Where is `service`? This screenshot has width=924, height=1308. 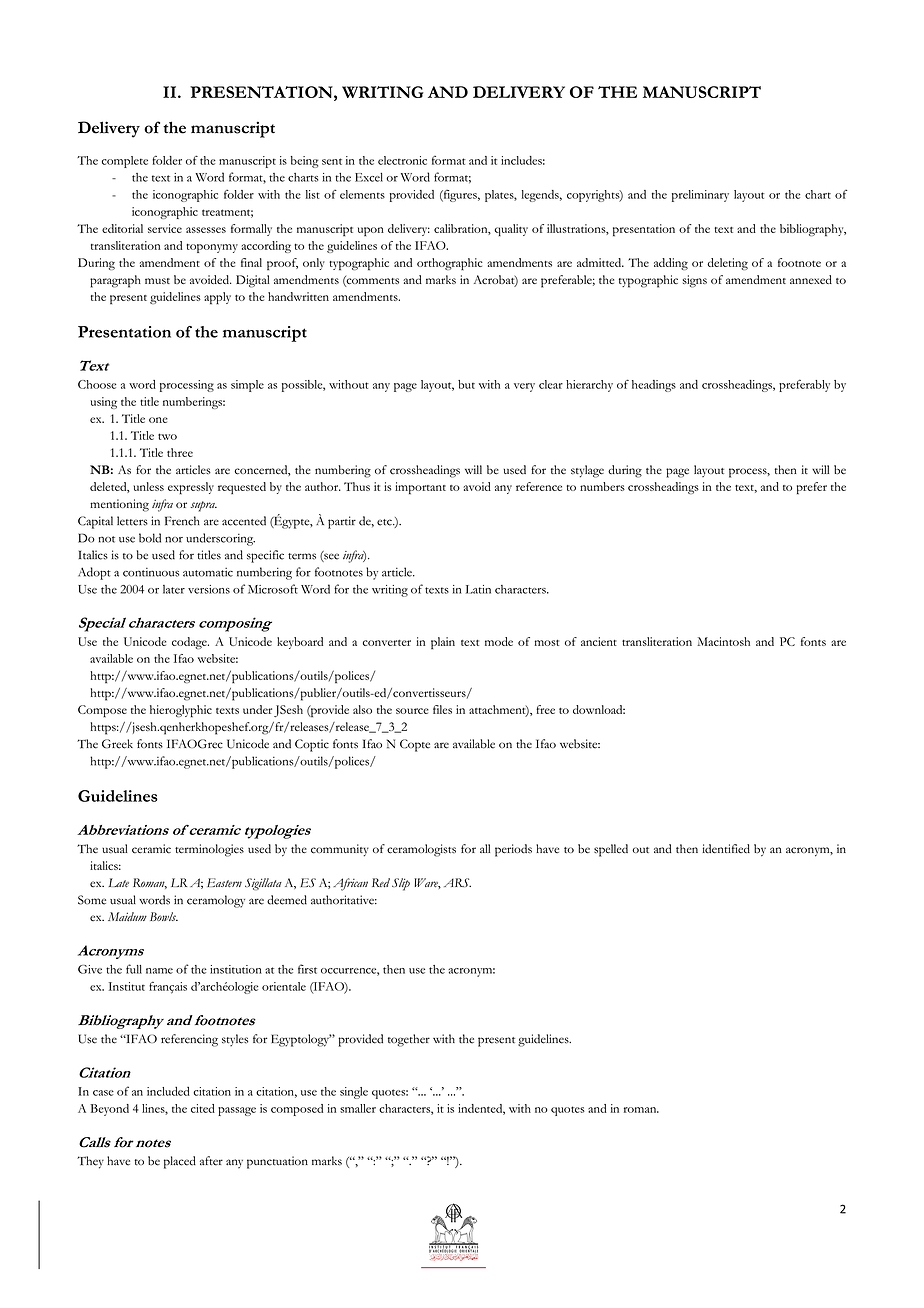
service is located at coordinates (165, 228).
